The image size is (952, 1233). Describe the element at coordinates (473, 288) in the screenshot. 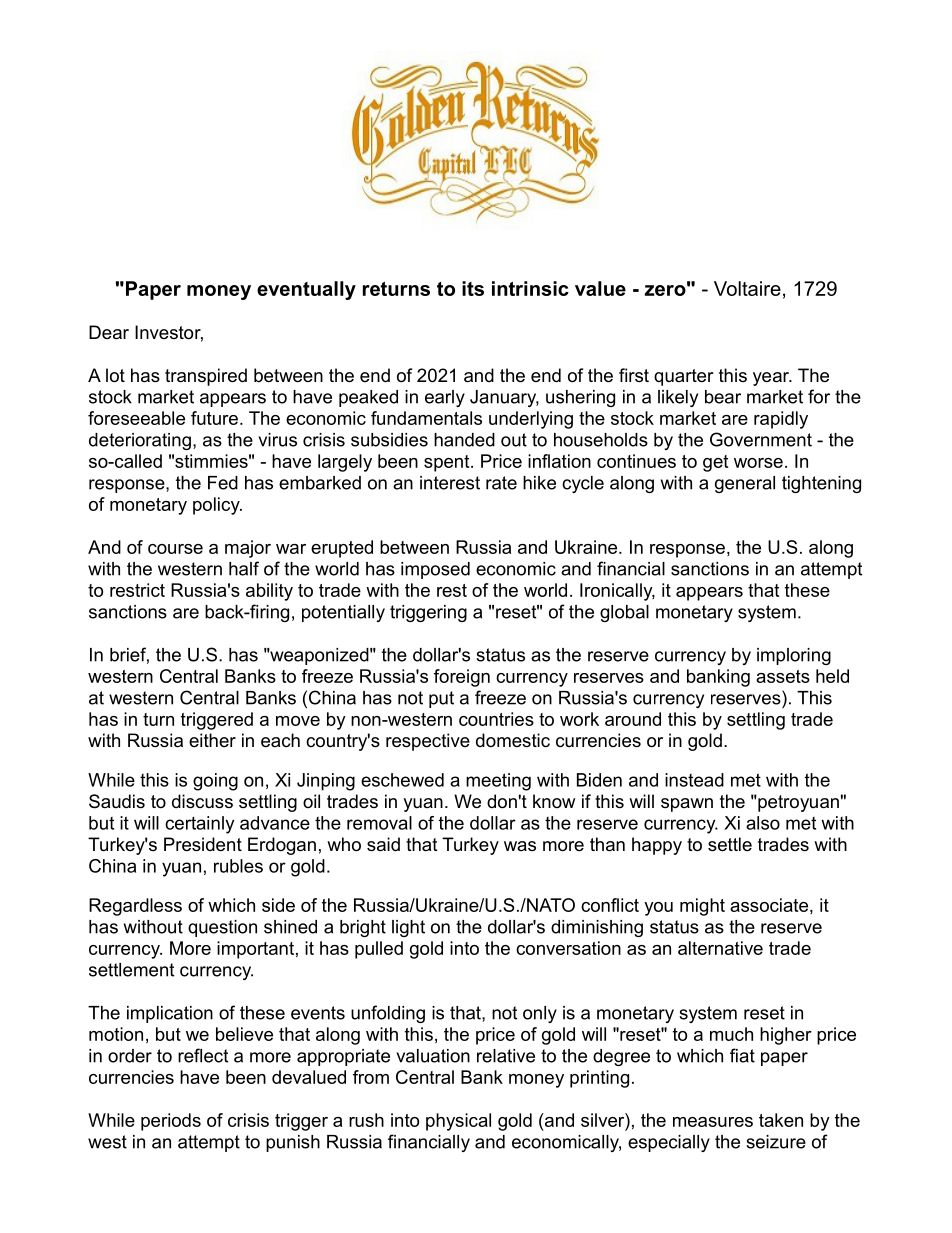

I see `its` at that location.
